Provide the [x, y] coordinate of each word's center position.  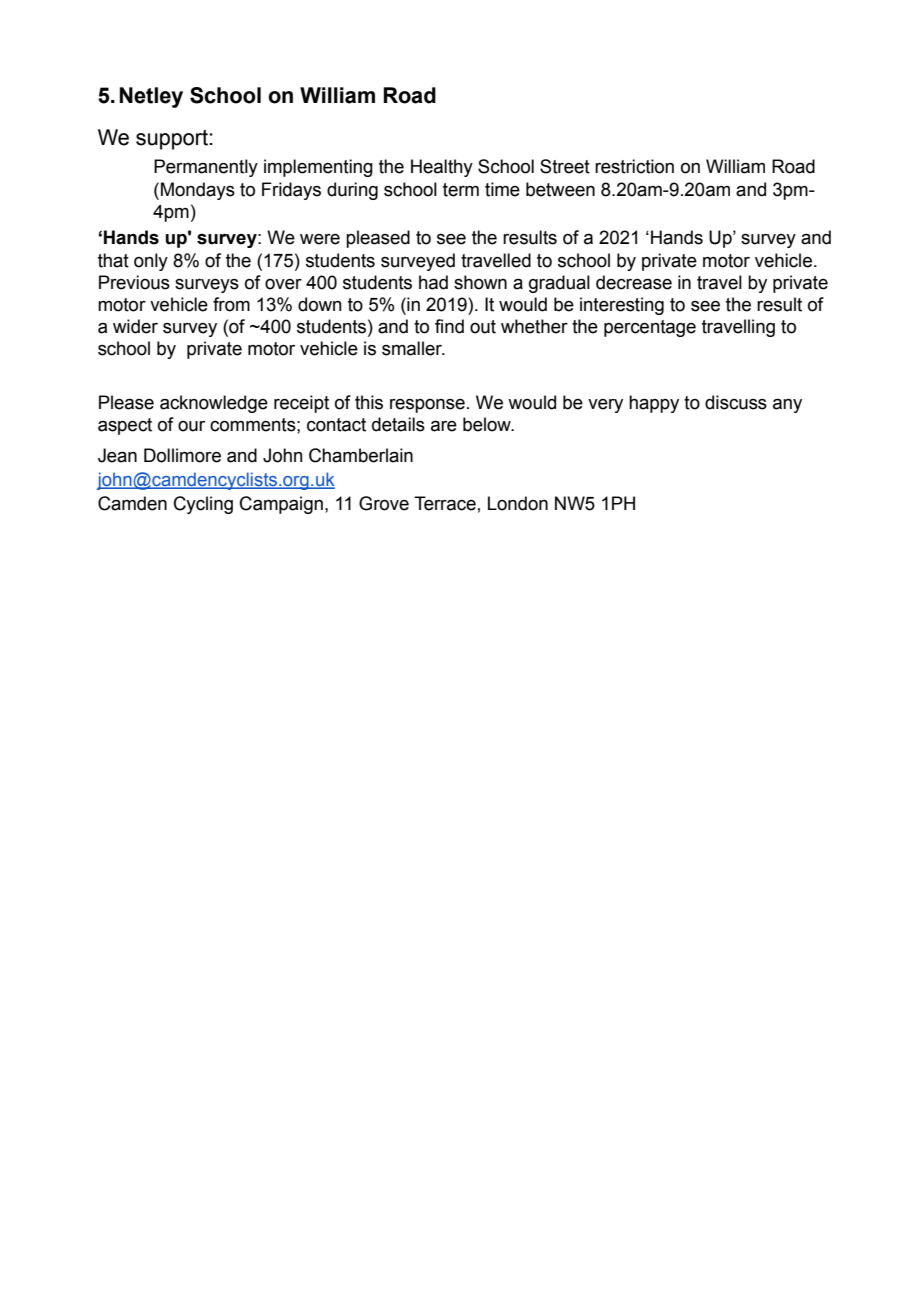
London [518, 503]
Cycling [203, 505]
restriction [634, 166]
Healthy [442, 168]
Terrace [445, 503]
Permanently [206, 168]
